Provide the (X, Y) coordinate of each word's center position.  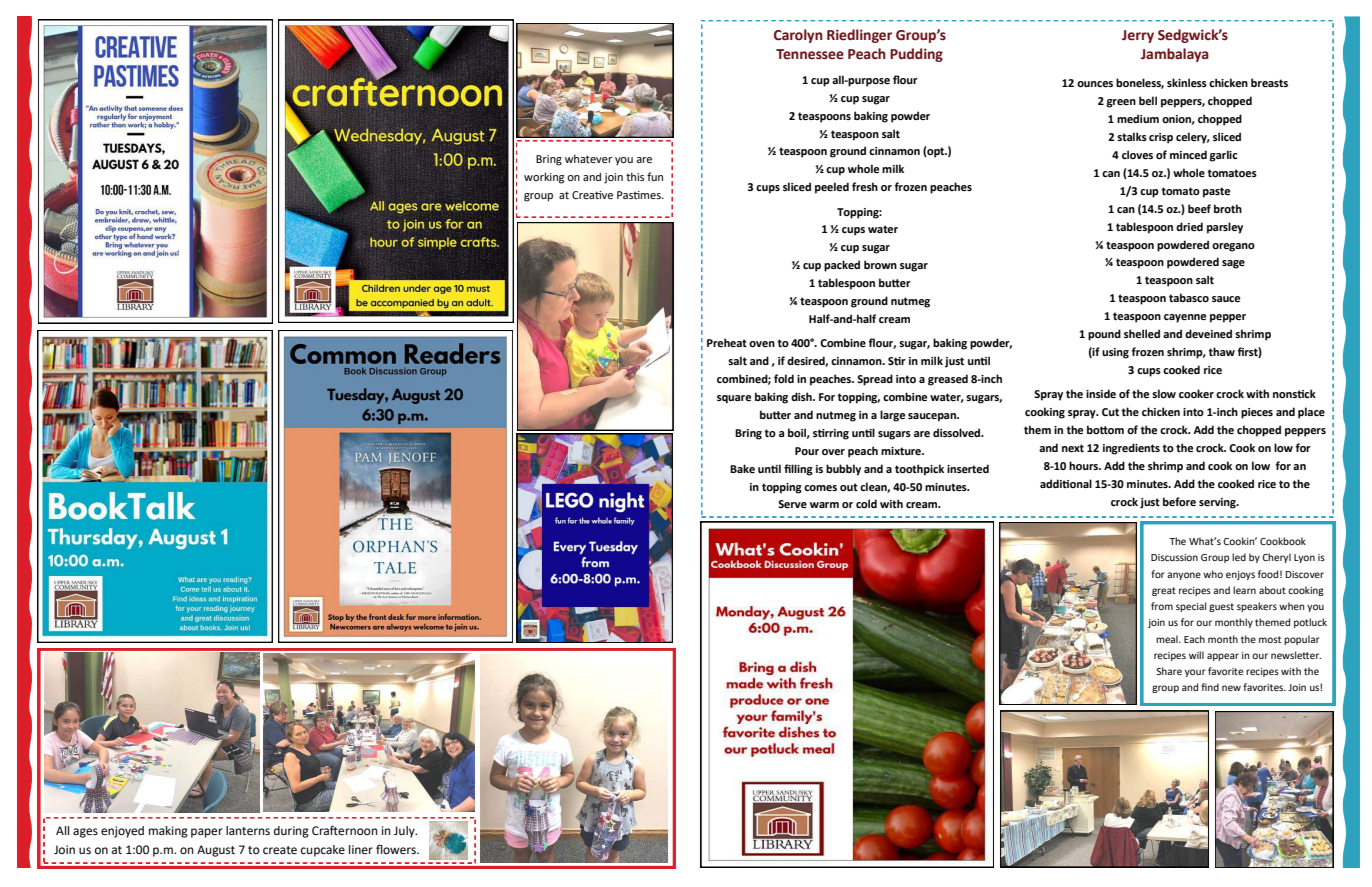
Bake (742, 468)
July (405, 832)
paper (207, 833)
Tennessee (810, 54)
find (1210, 687)
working (544, 178)
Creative (592, 195)
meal (1168, 639)
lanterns (248, 831)
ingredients (1131, 449)
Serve (792, 504)
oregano (1233, 247)
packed (842, 266)
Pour (807, 451)
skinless (1187, 82)
